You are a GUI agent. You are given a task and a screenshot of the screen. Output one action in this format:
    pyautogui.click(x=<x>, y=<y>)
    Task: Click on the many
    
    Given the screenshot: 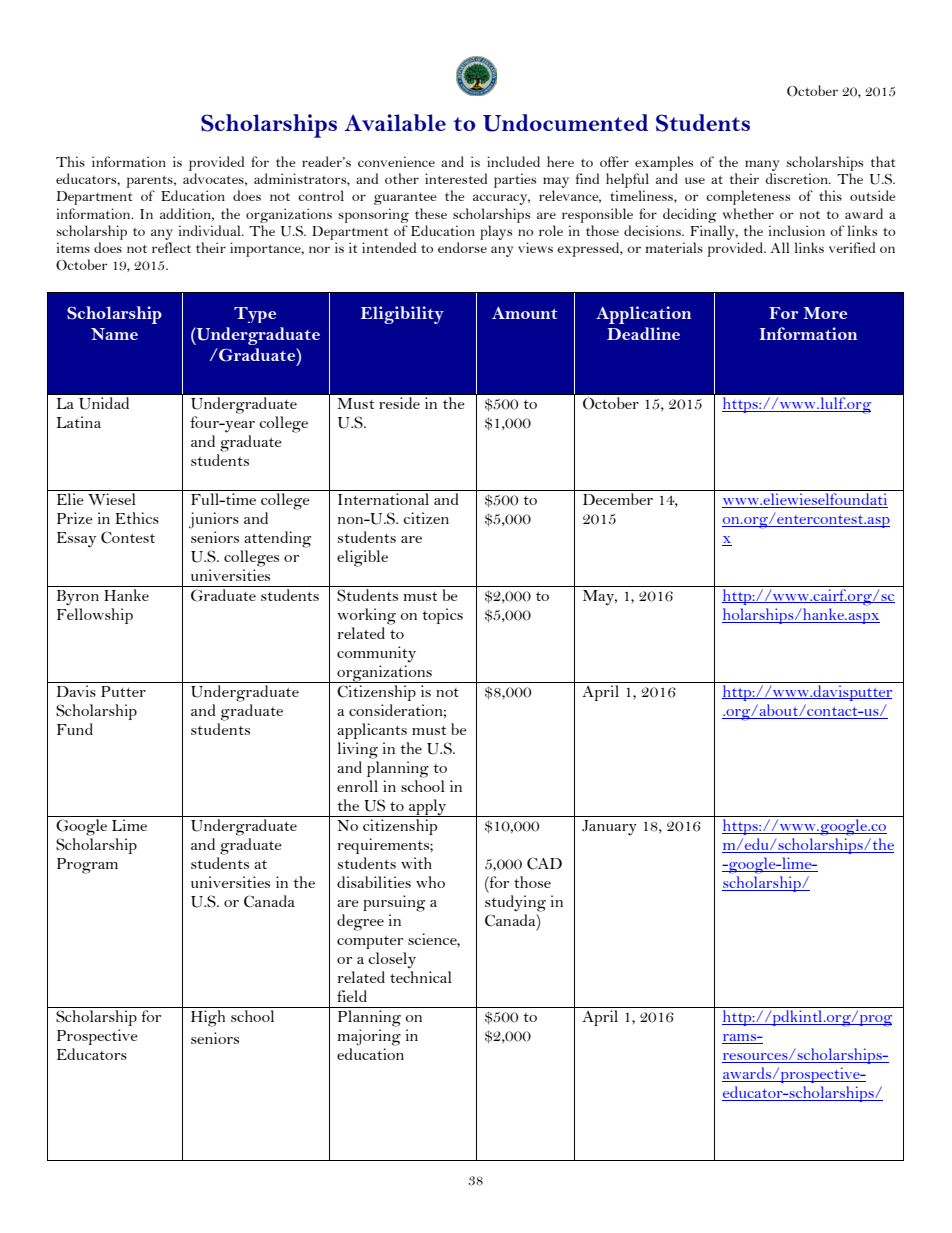 What is the action you would take?
    pyautogui.click(x=762, y=165)
